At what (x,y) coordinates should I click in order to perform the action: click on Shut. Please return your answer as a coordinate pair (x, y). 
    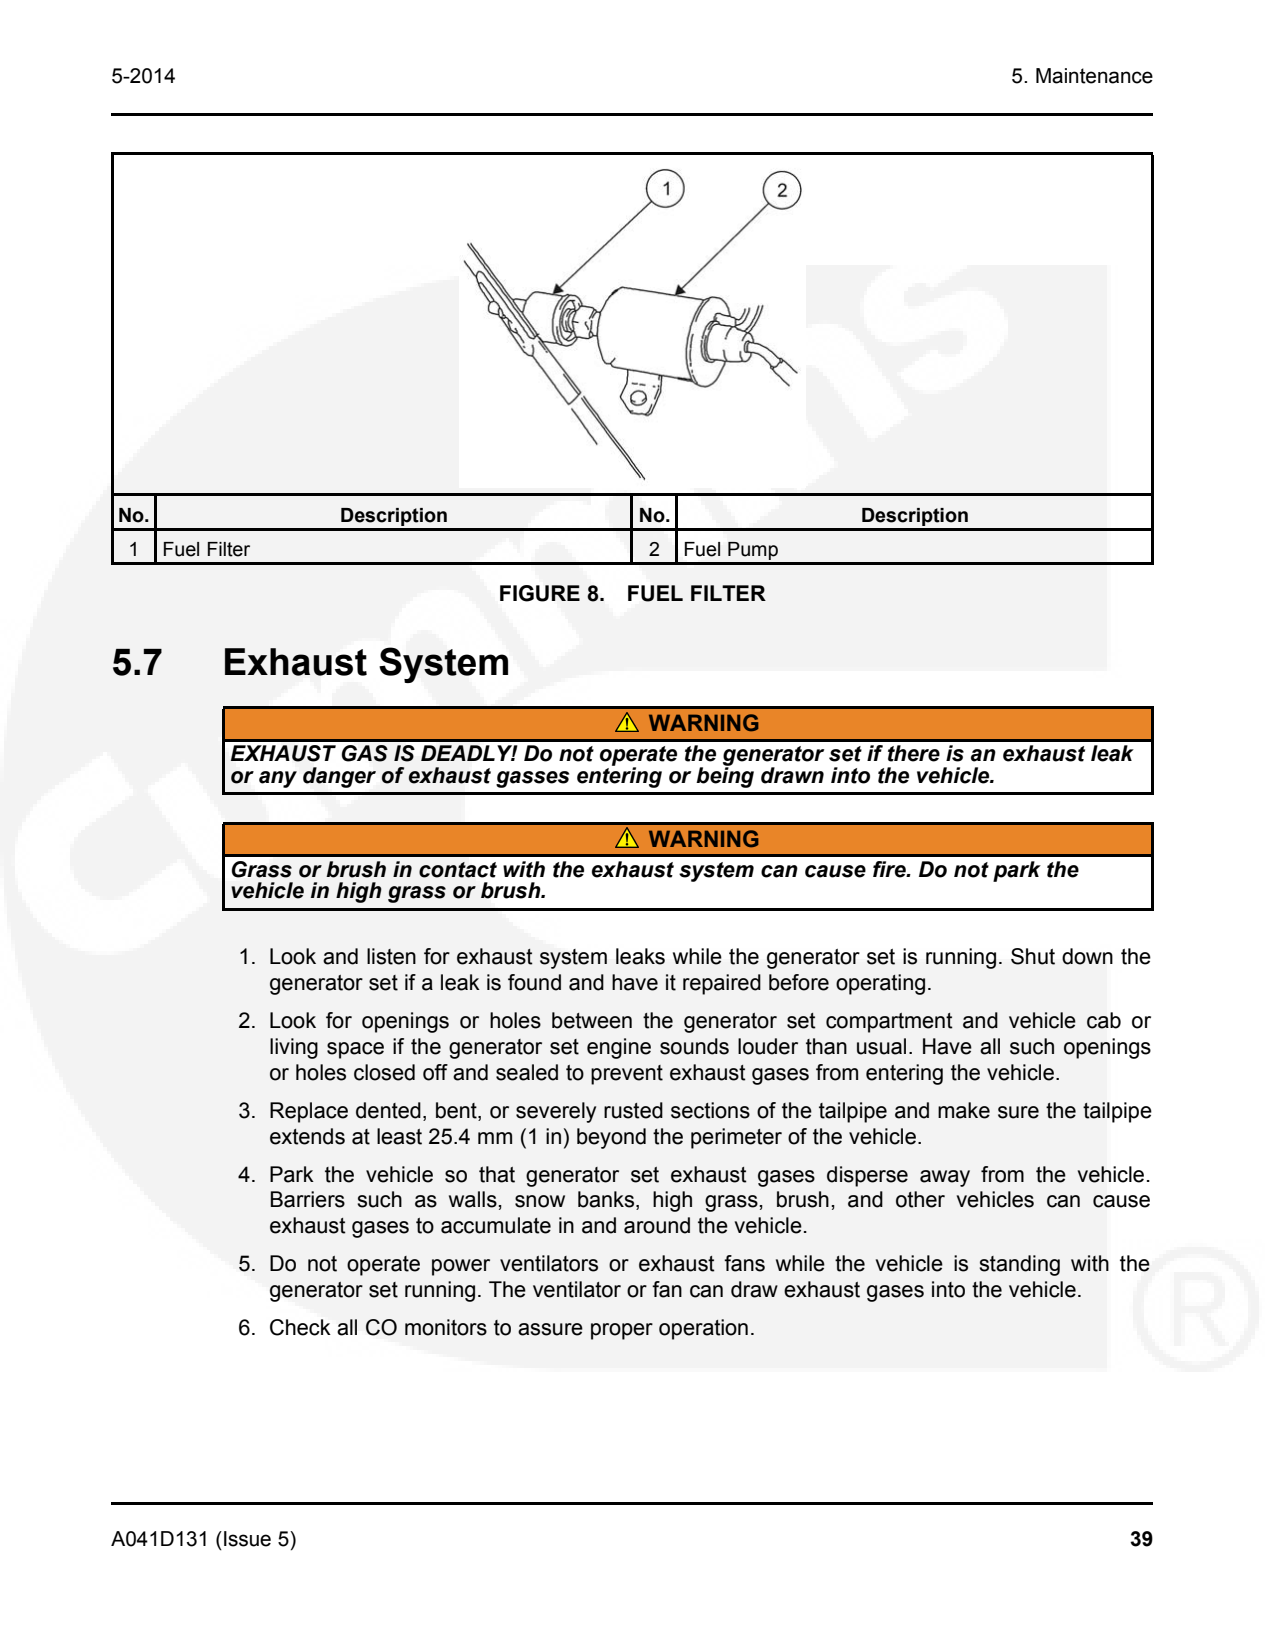
    Looking at the image, I should click on (1033, 956).
